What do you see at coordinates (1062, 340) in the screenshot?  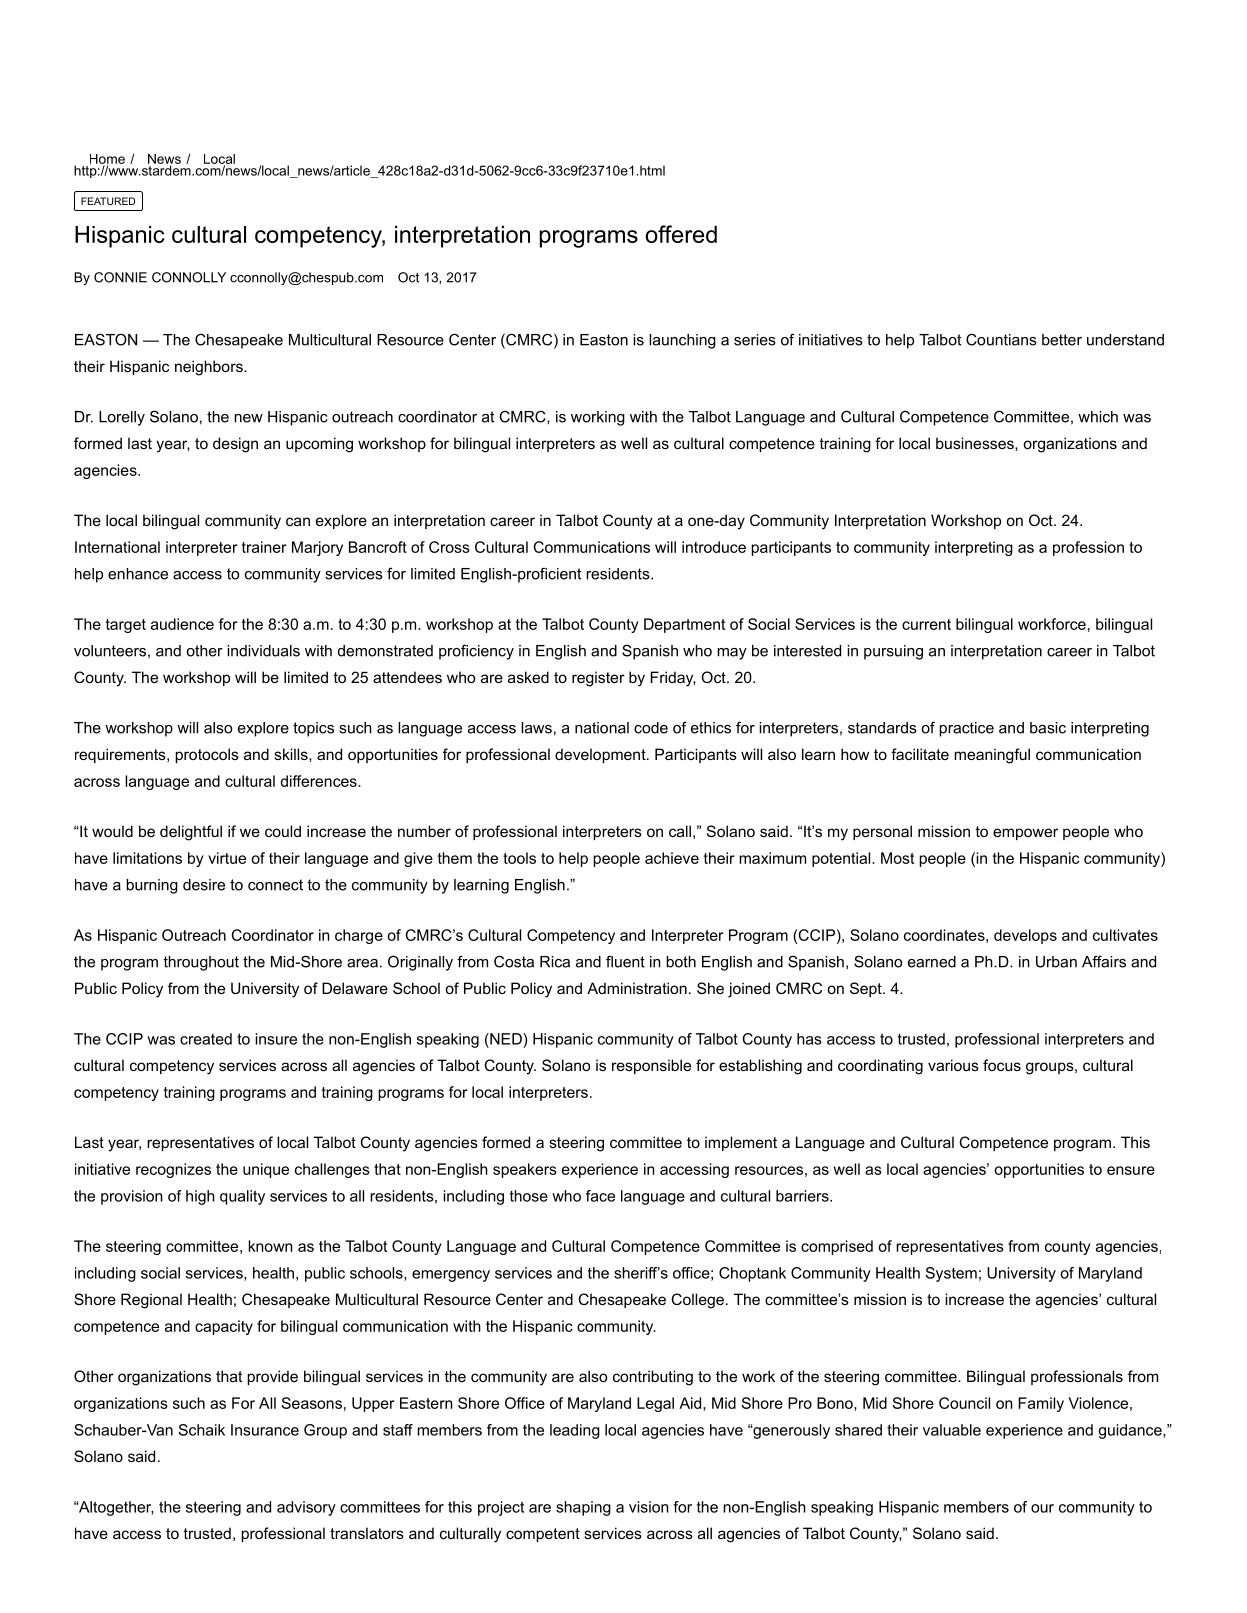 I see `better` at bounding box center [1062, 340].
